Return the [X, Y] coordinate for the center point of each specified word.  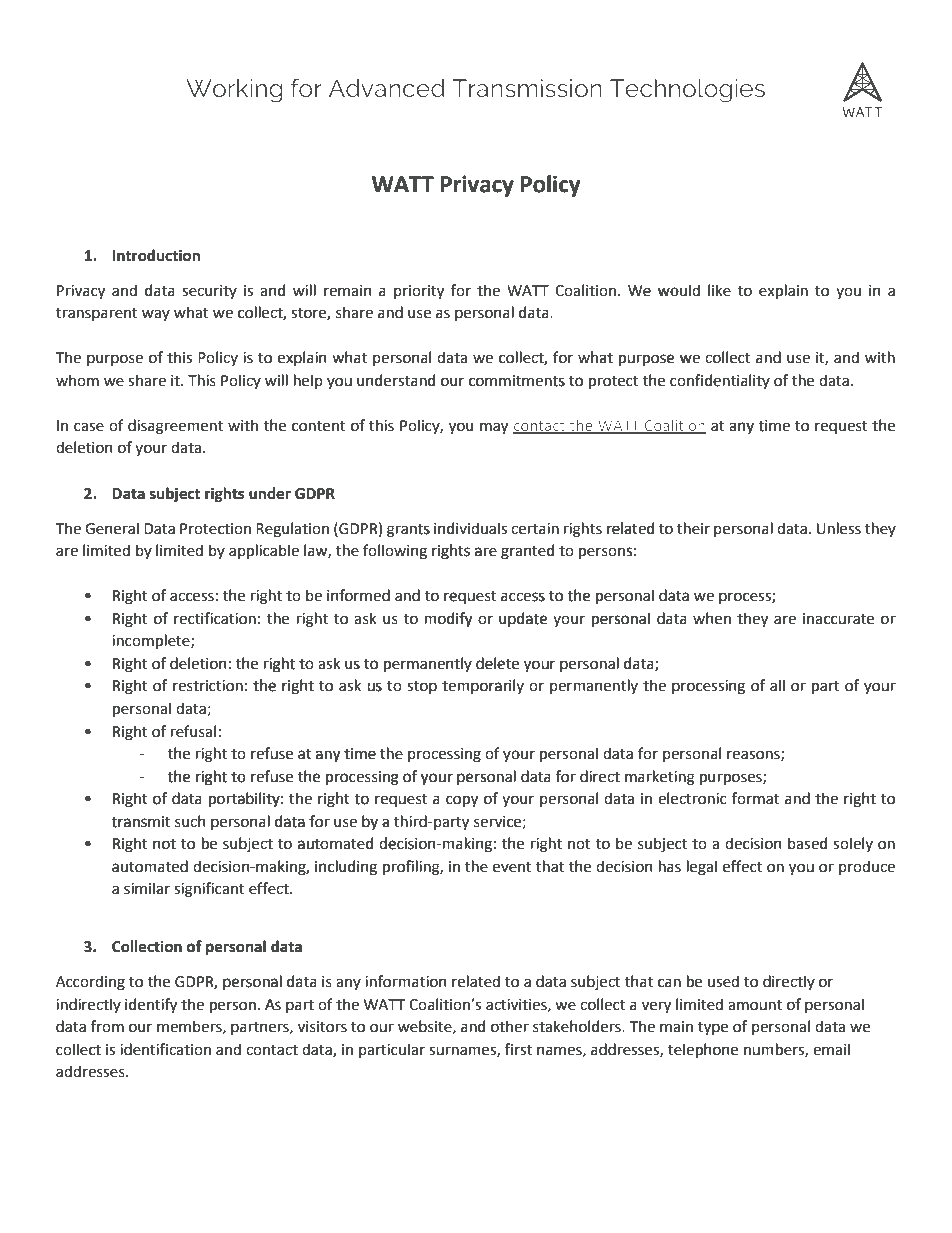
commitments [517, 381]
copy [462, 801]
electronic [692, 798]
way [156, 315]
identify [151, 1005]
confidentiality [720, 381]
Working [234, 91]
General [112, 528]
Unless [839, 528]
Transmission [527, 88]
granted [527, 552]
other [510, 1026]
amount [755, 1005]
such [190, 821]
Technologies [687, 91]
